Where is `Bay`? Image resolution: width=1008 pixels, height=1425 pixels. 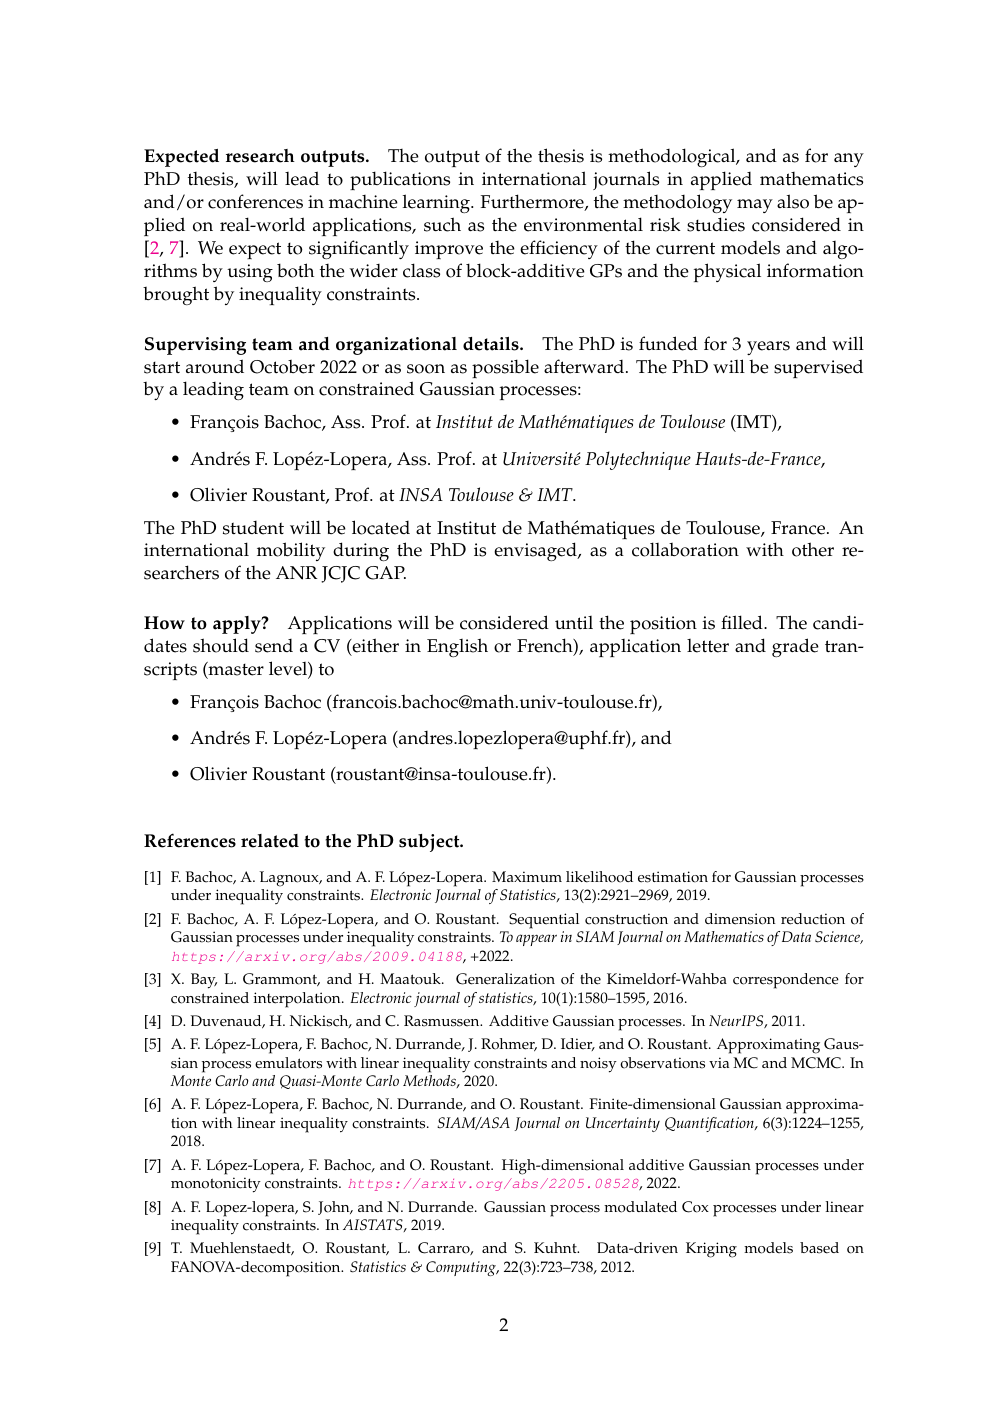
Bay is located at coordinates (204, 981).
